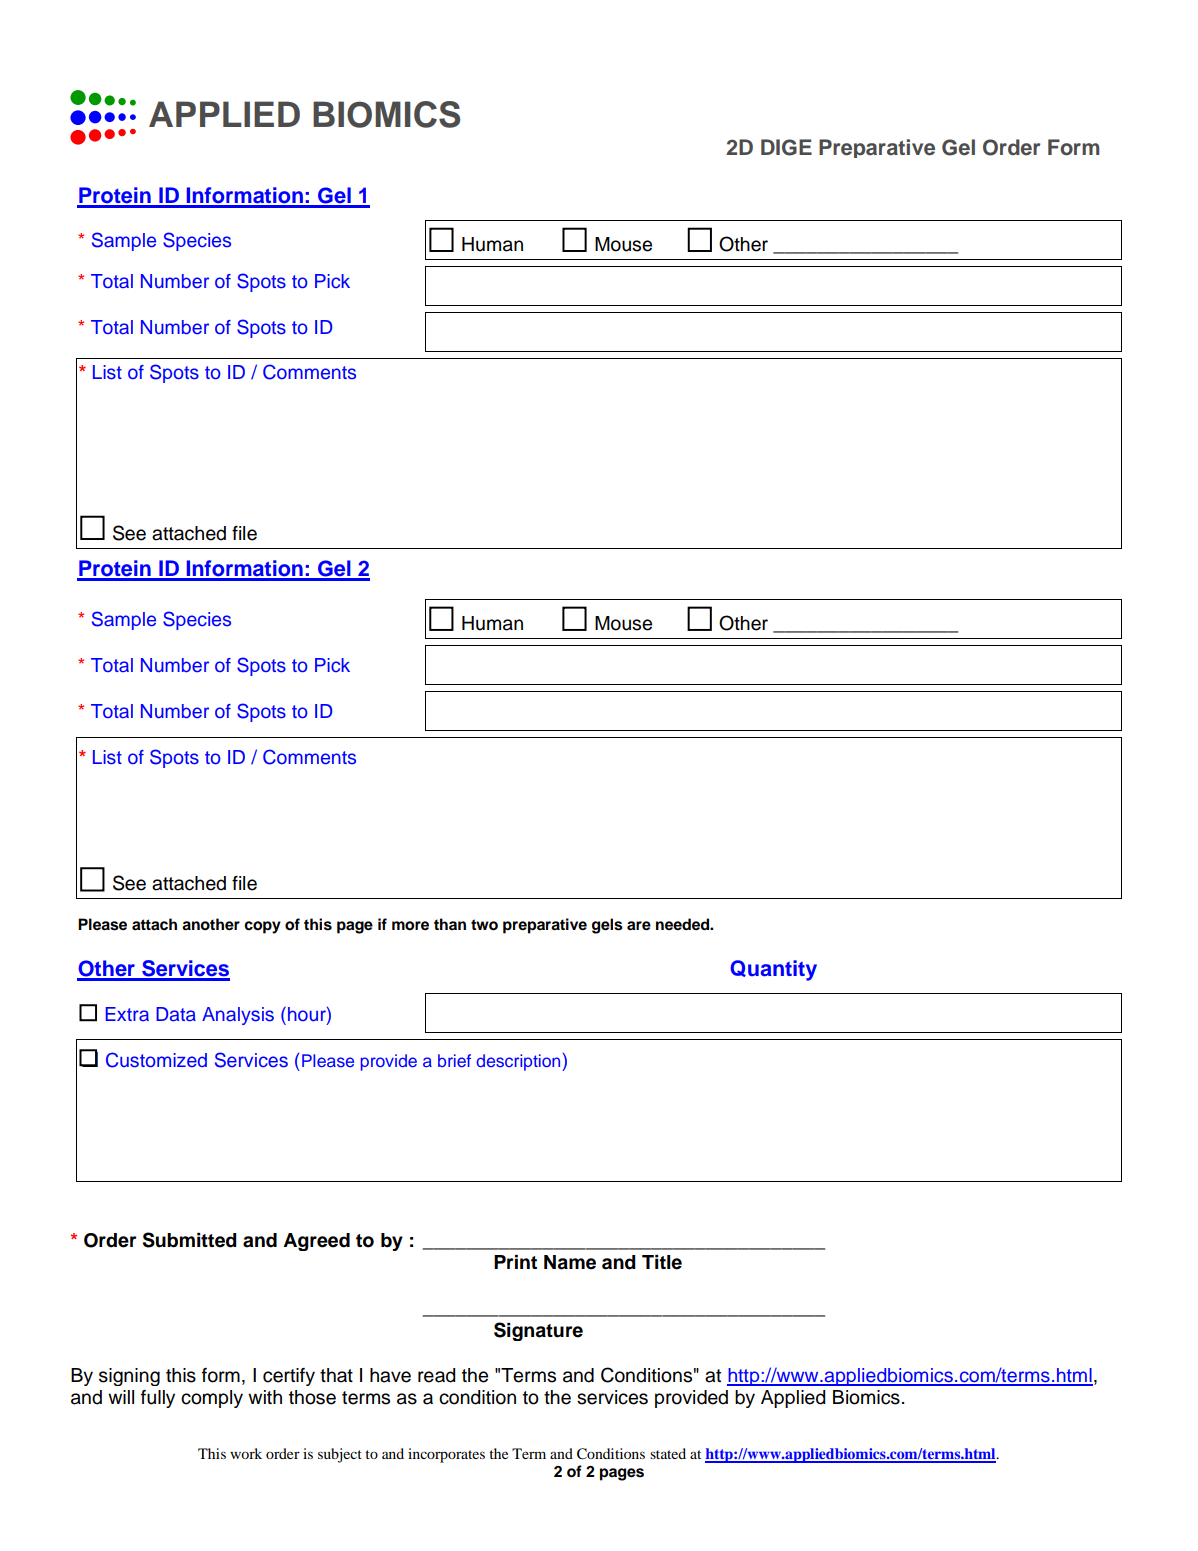  I want to click on Customized, so click(156, 1060).
